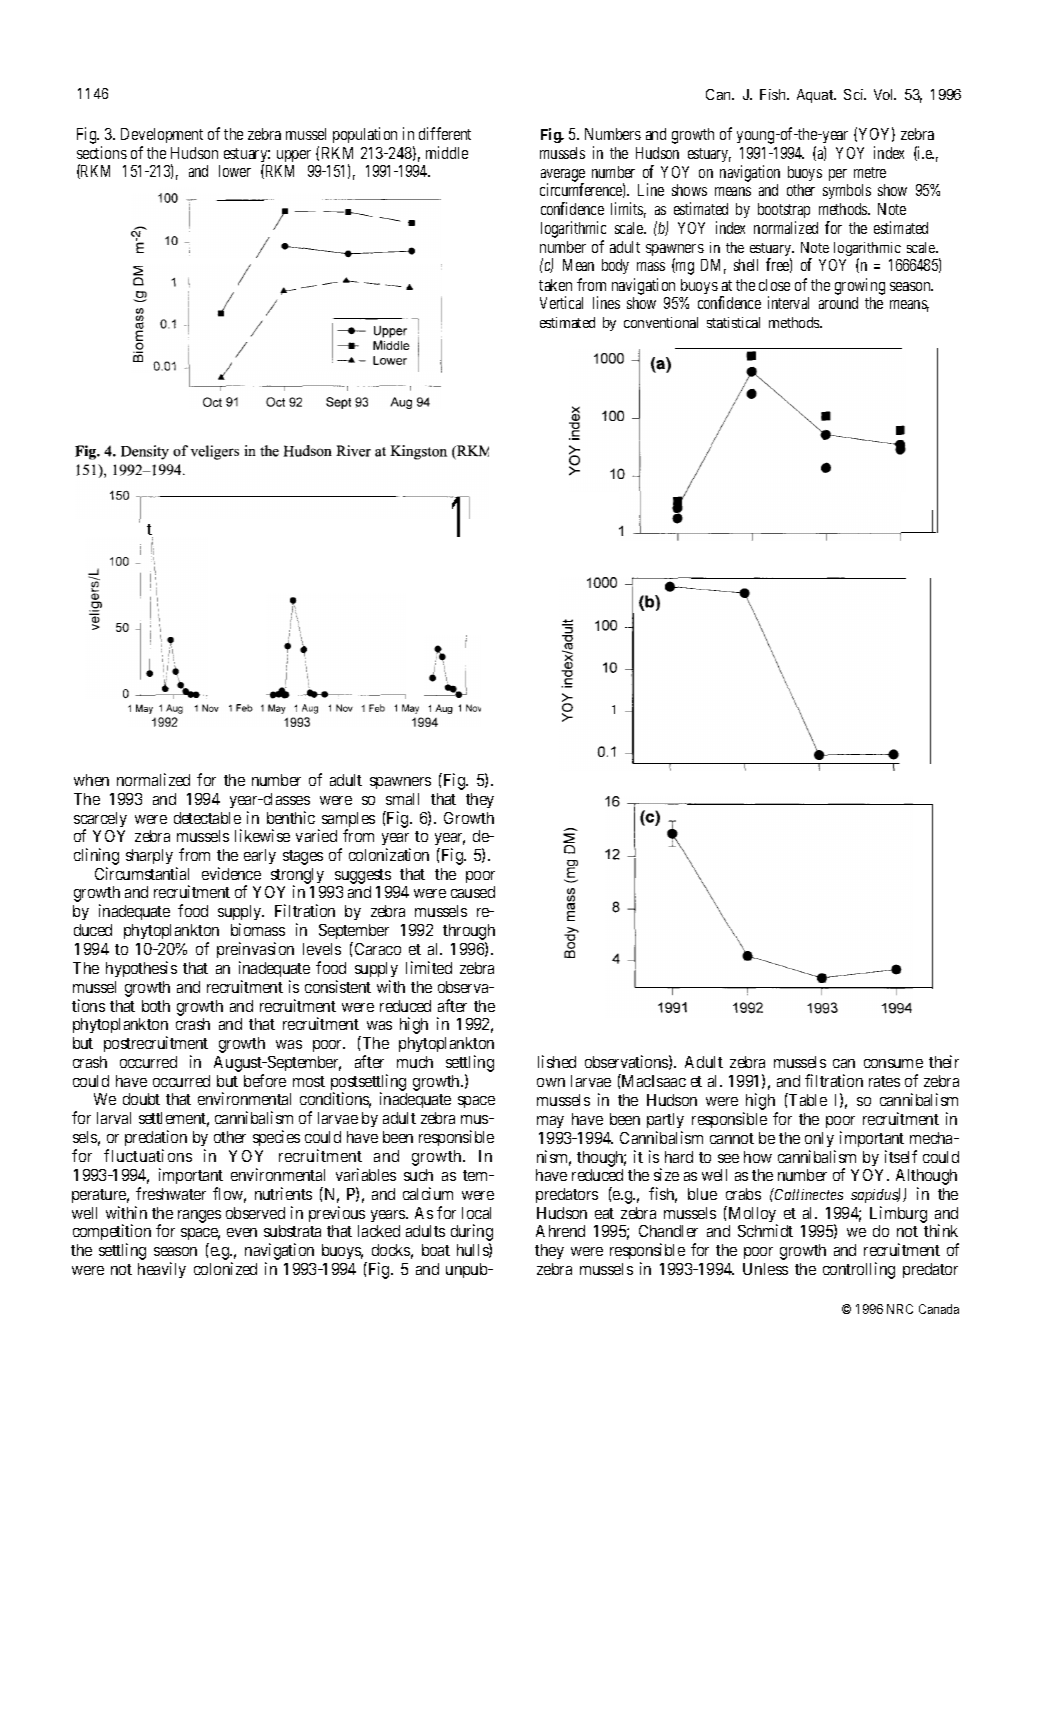 The width and height of the screenshot is (1060, 1735). I want to click on statistical, so click(733, 322).
